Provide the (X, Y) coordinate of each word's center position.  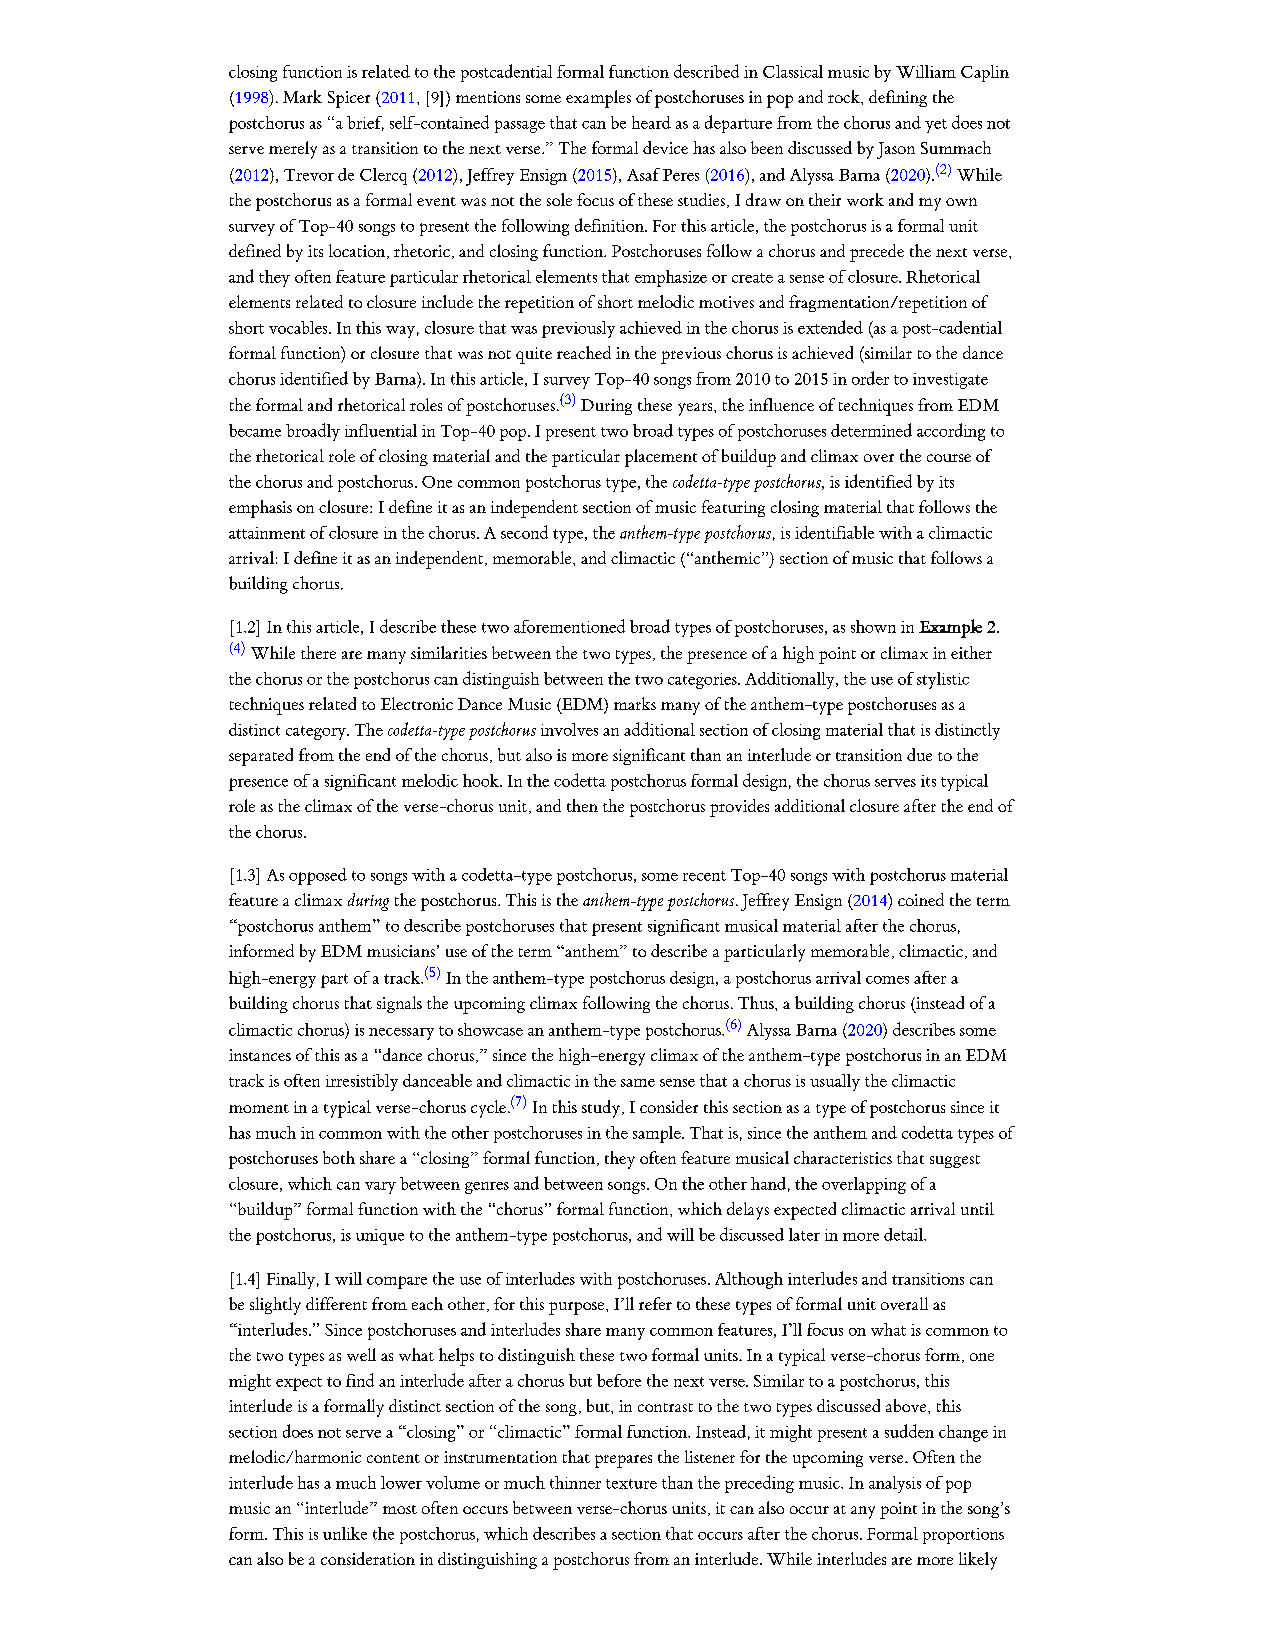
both (339, 1157)
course (949, 458)
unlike (345, 1533)
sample (658, 1134)
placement (661, 458)
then (582, 805)
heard (651, 122)
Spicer (349, 99)
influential (381, 430)
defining (898, 98)
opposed (318, 876)
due (919, 754)
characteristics (843, 1157)
